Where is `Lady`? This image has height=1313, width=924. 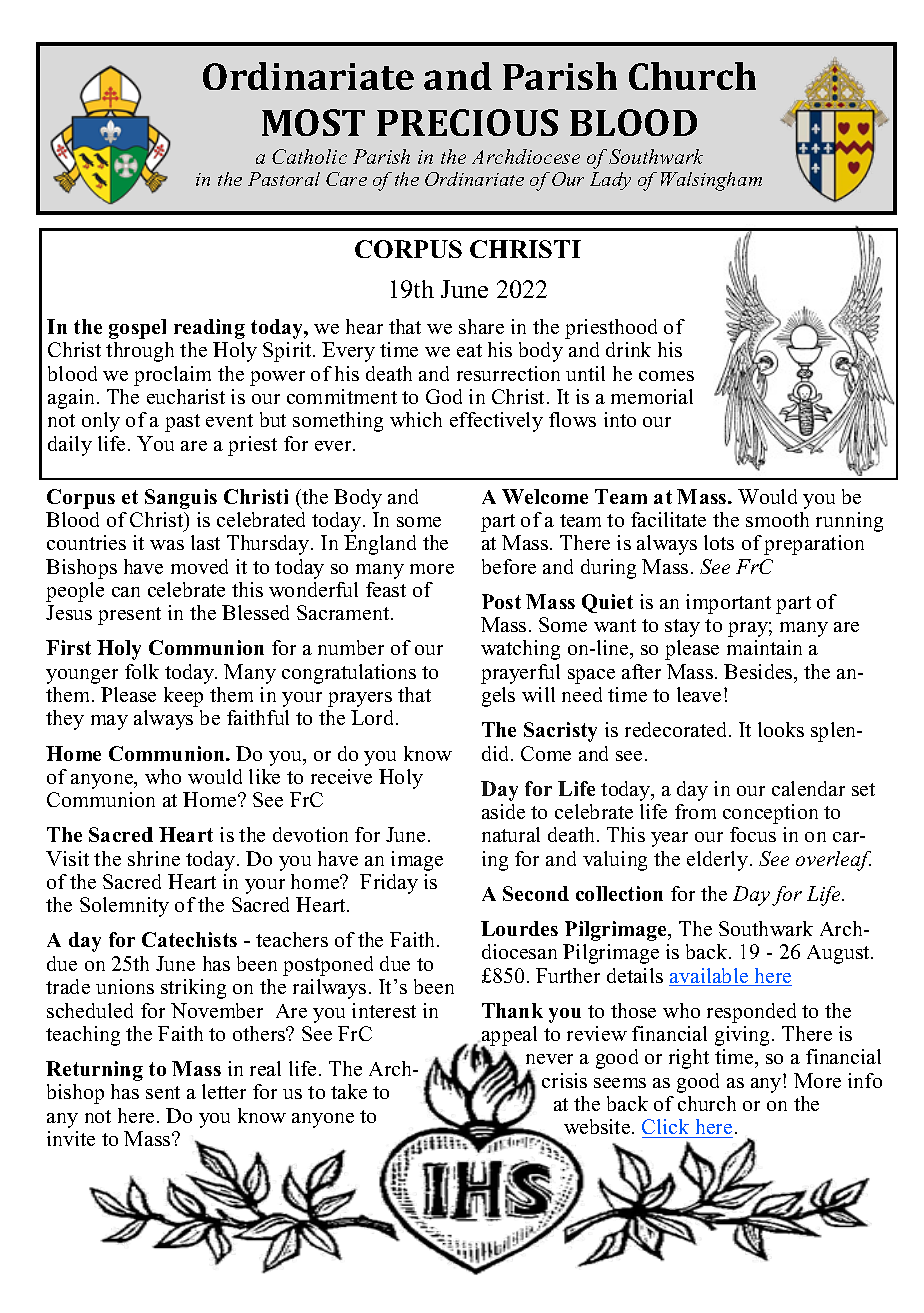 Lady is located at coordinates (610, 181).
